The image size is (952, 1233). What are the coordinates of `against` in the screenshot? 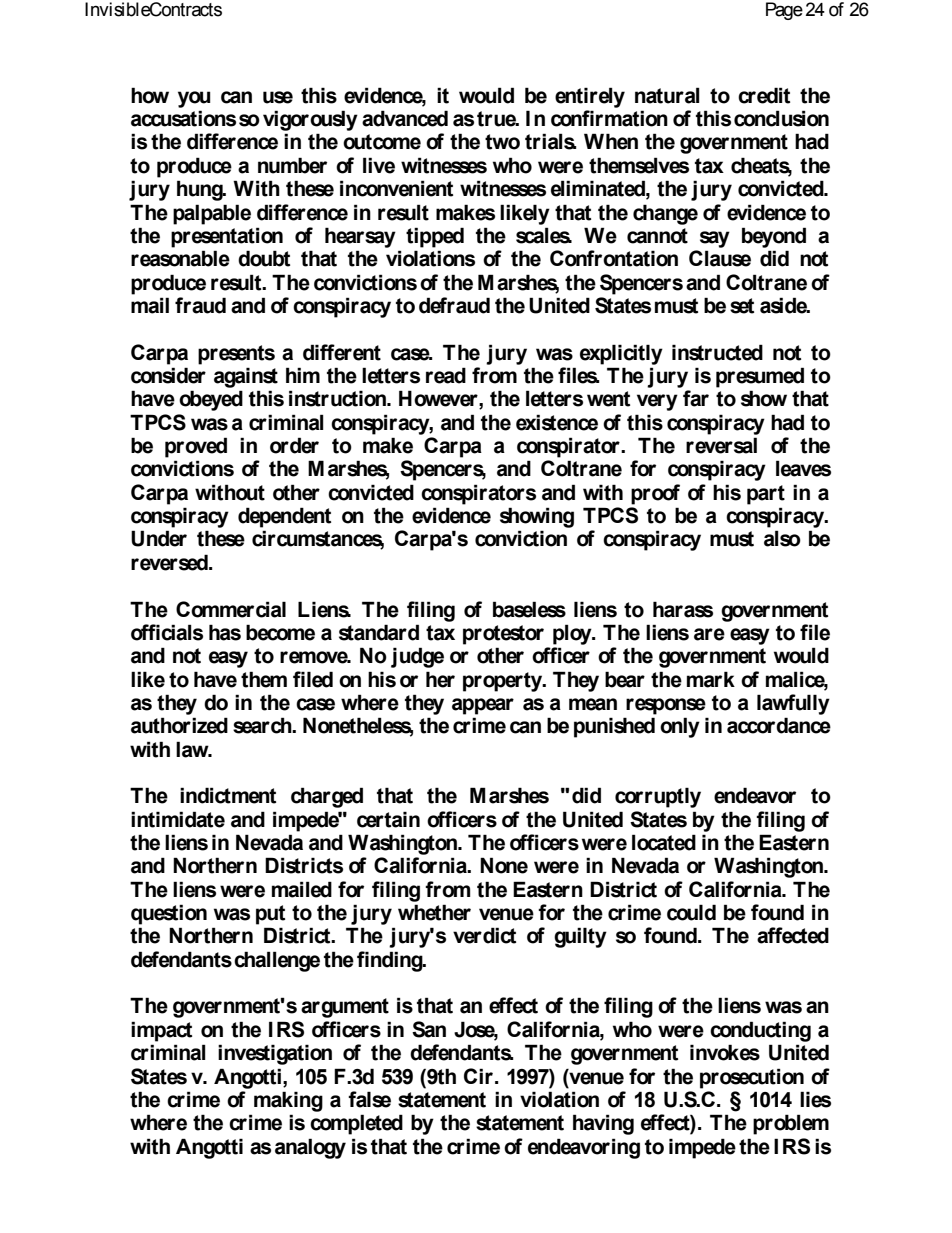 It's located at (246, 377).
